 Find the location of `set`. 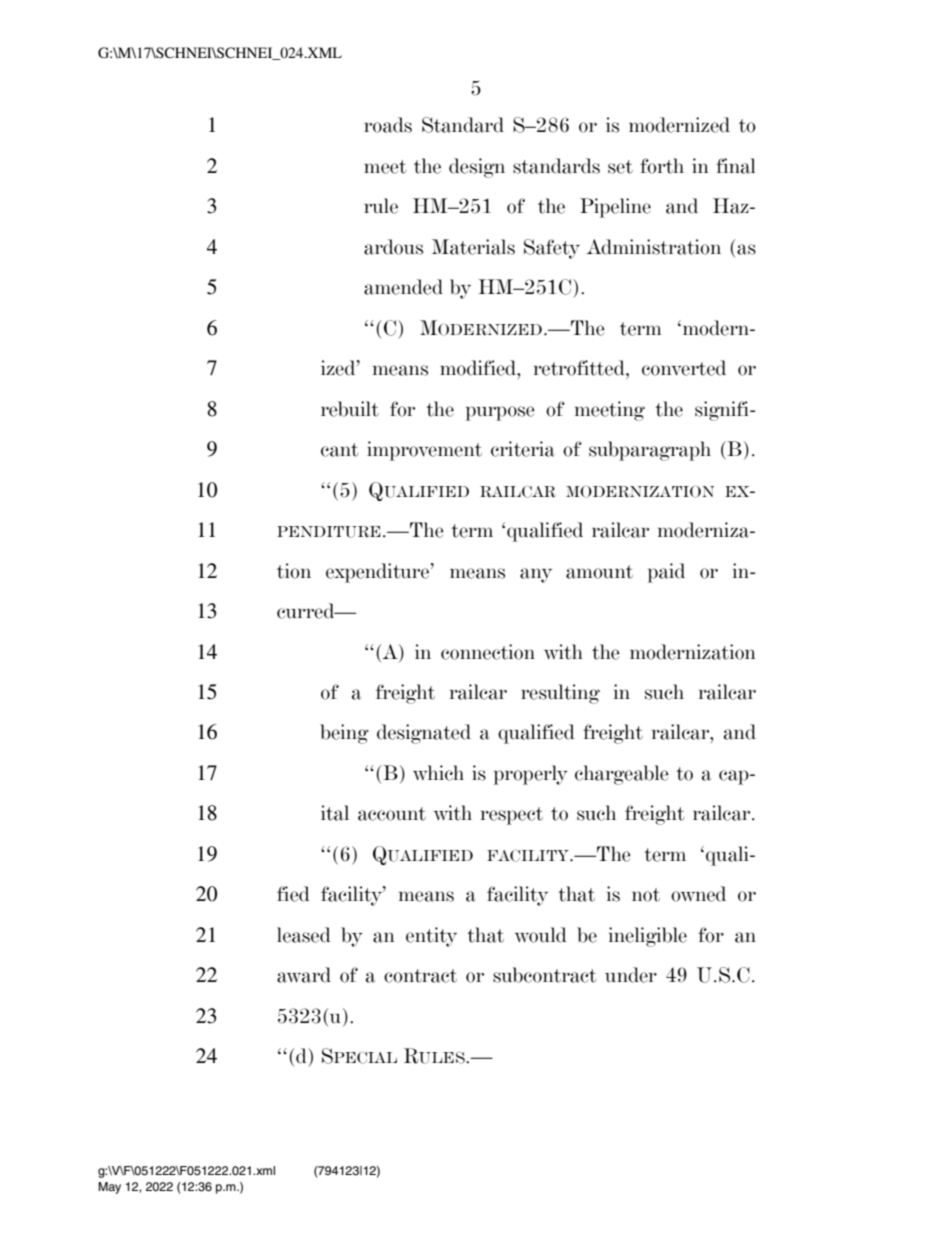

set is located at coordinates (620, 167).
